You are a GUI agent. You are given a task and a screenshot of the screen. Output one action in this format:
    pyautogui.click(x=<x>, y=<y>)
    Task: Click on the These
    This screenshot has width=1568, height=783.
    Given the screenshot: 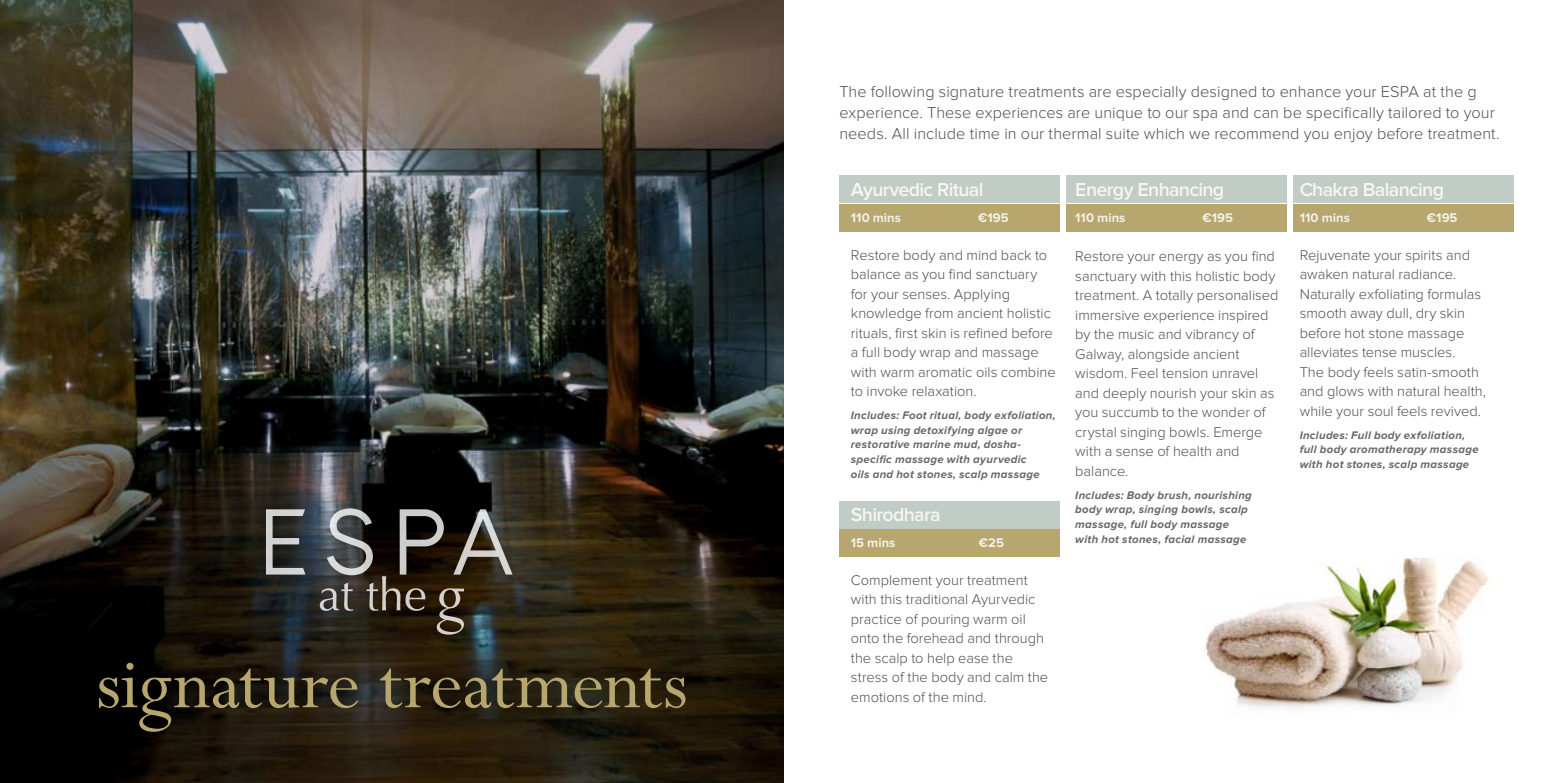 What is the action you would take?
    pyautogui.click(x=949, y=112)
